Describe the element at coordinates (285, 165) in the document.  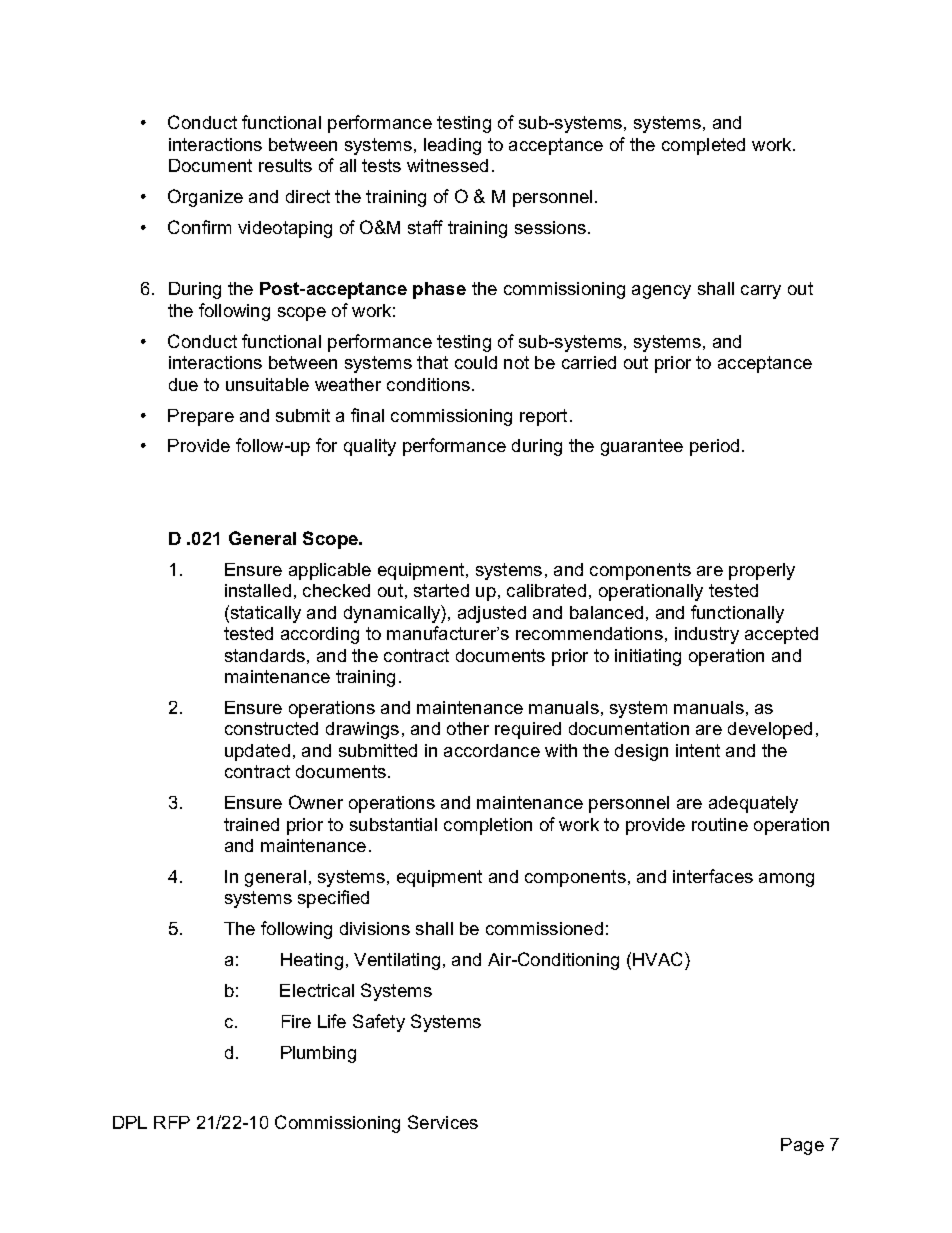
I see `results` at that location.
